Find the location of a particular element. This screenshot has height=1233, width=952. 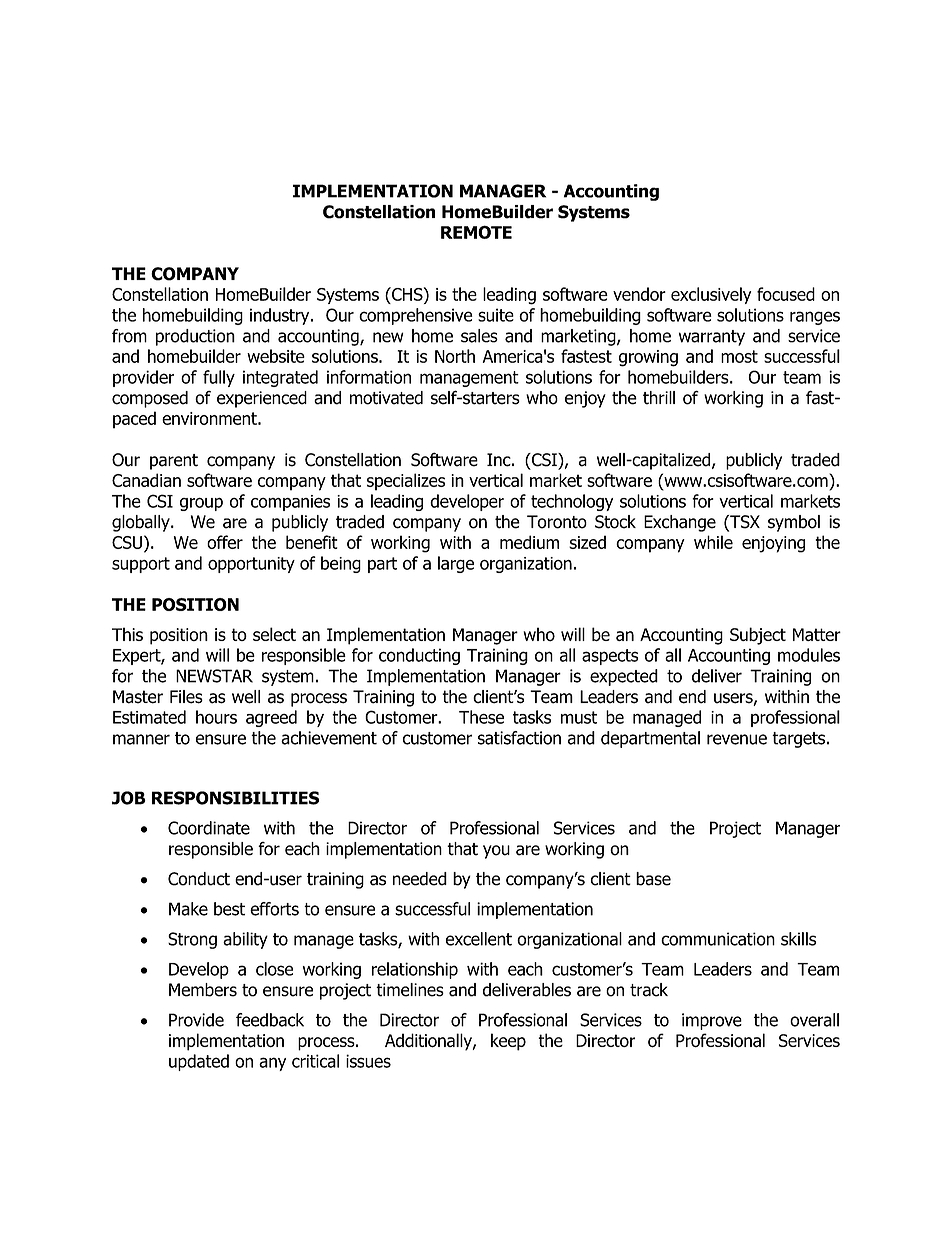

updated is located at coordinates (199, 1062).
